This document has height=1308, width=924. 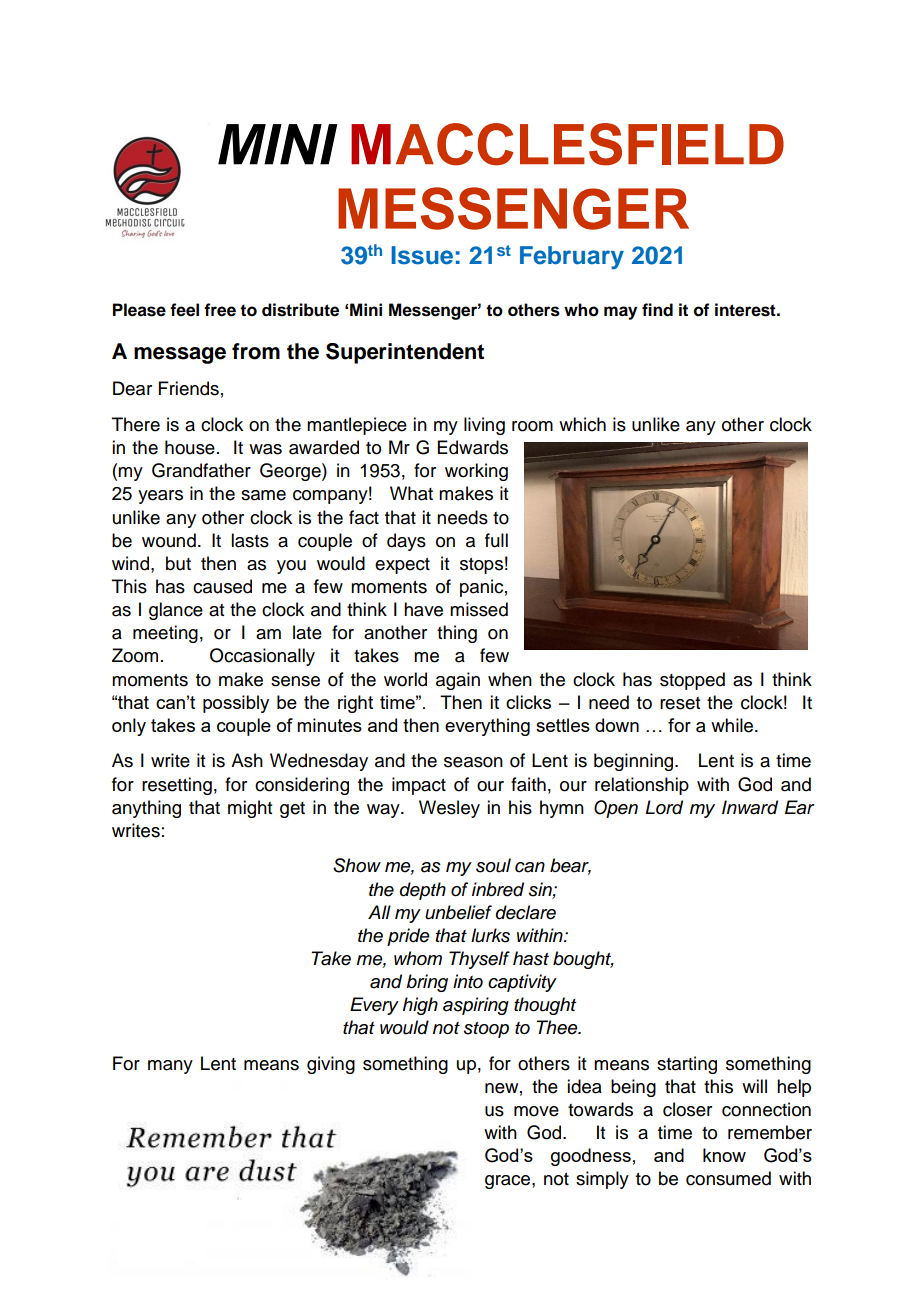 I want to click on Issue, so click(x=422, y=255).
